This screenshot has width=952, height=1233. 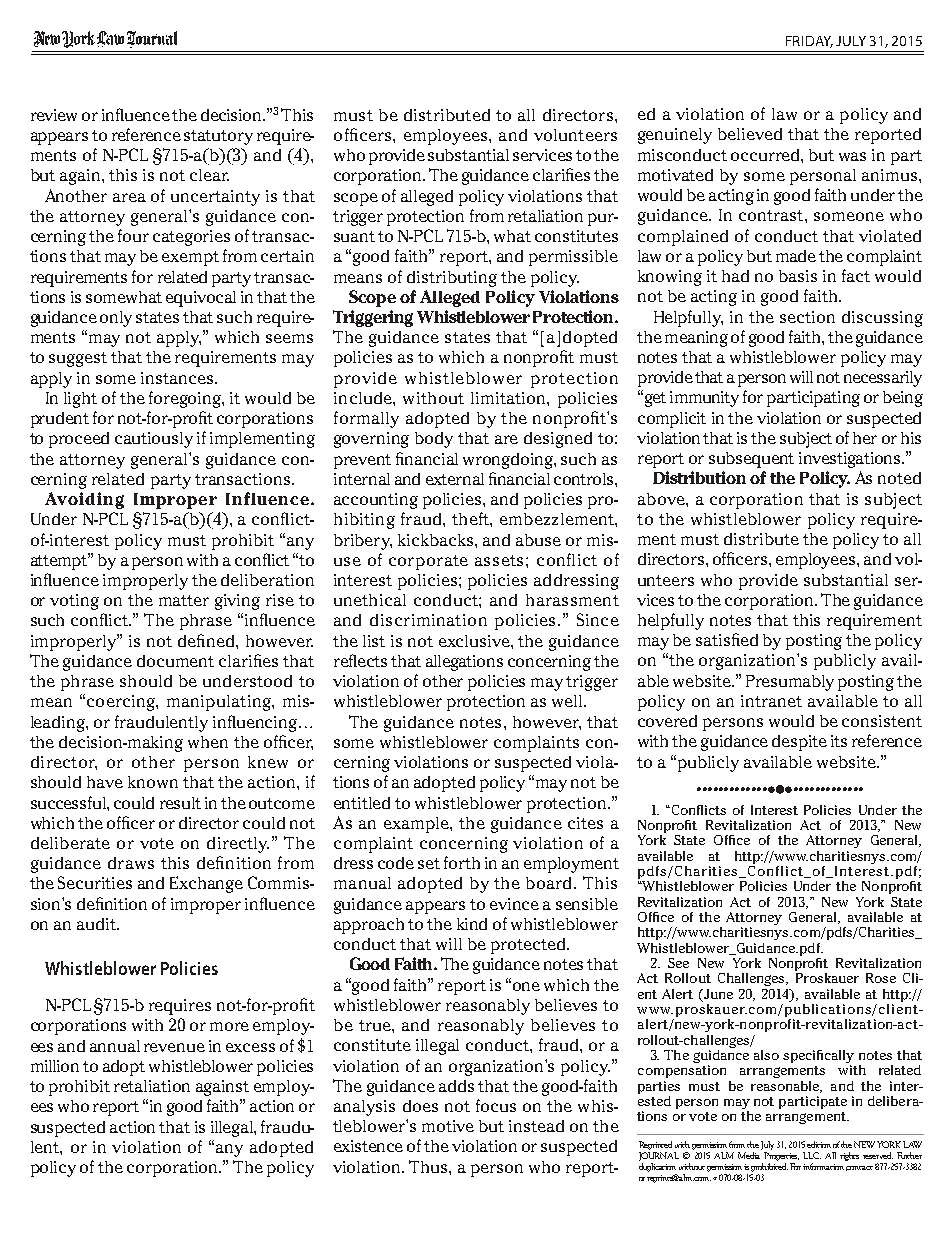 I want to click on only, so click(x=116, y=319).
